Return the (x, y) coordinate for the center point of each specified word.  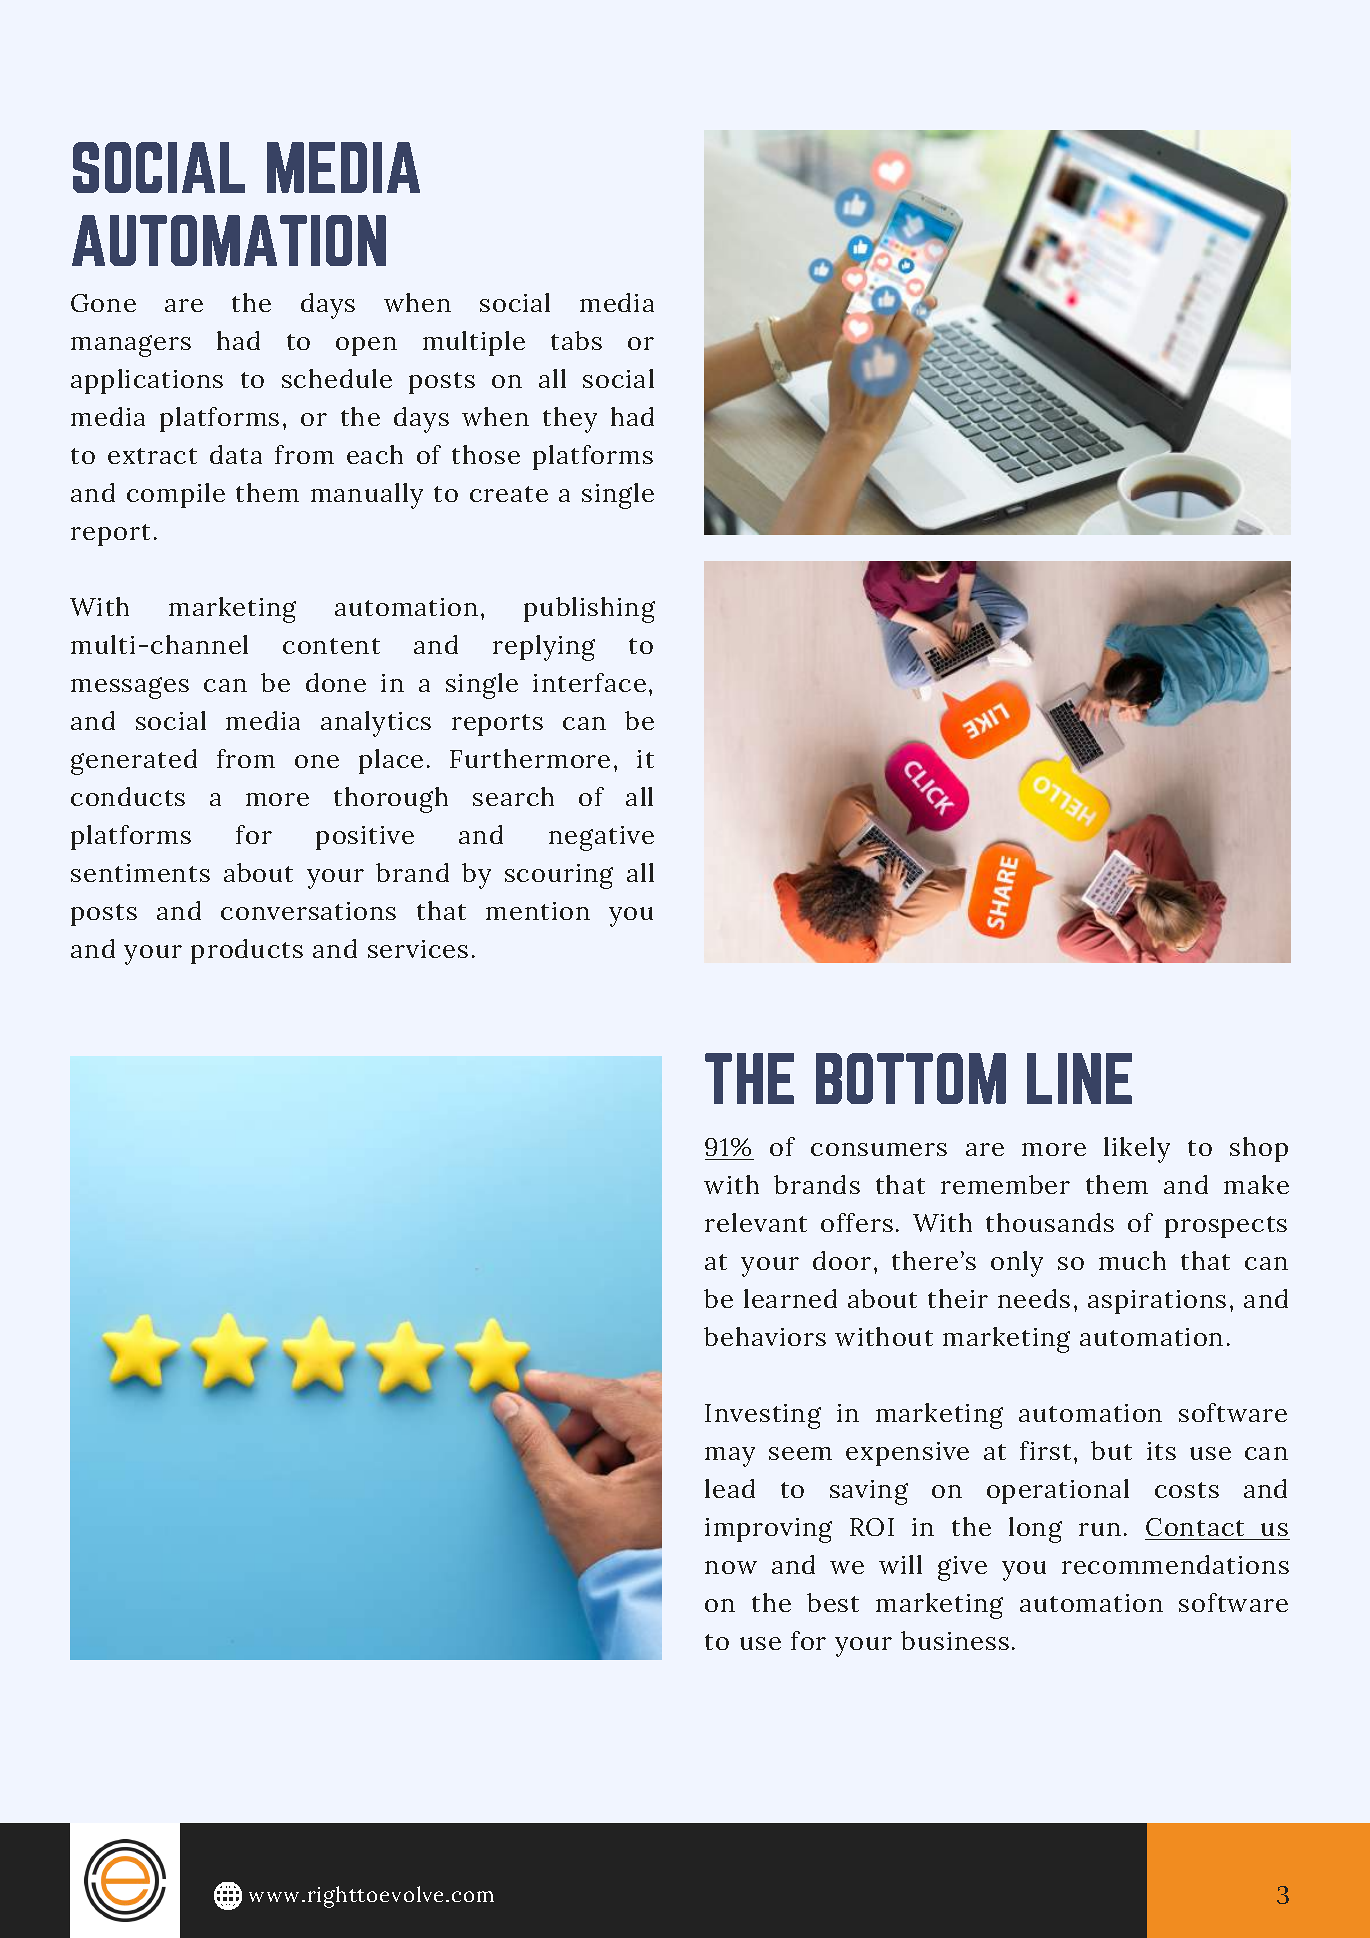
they (570, 420)
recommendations (1175, 1564)
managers (131, 346)
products (247, 951)
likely (1137, 1150)
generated (134, 762)
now (731, 1567)
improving (768, 1530)
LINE (1079, 1078)
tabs (576, 340)
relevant (756, 1222)
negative (601, 838)
